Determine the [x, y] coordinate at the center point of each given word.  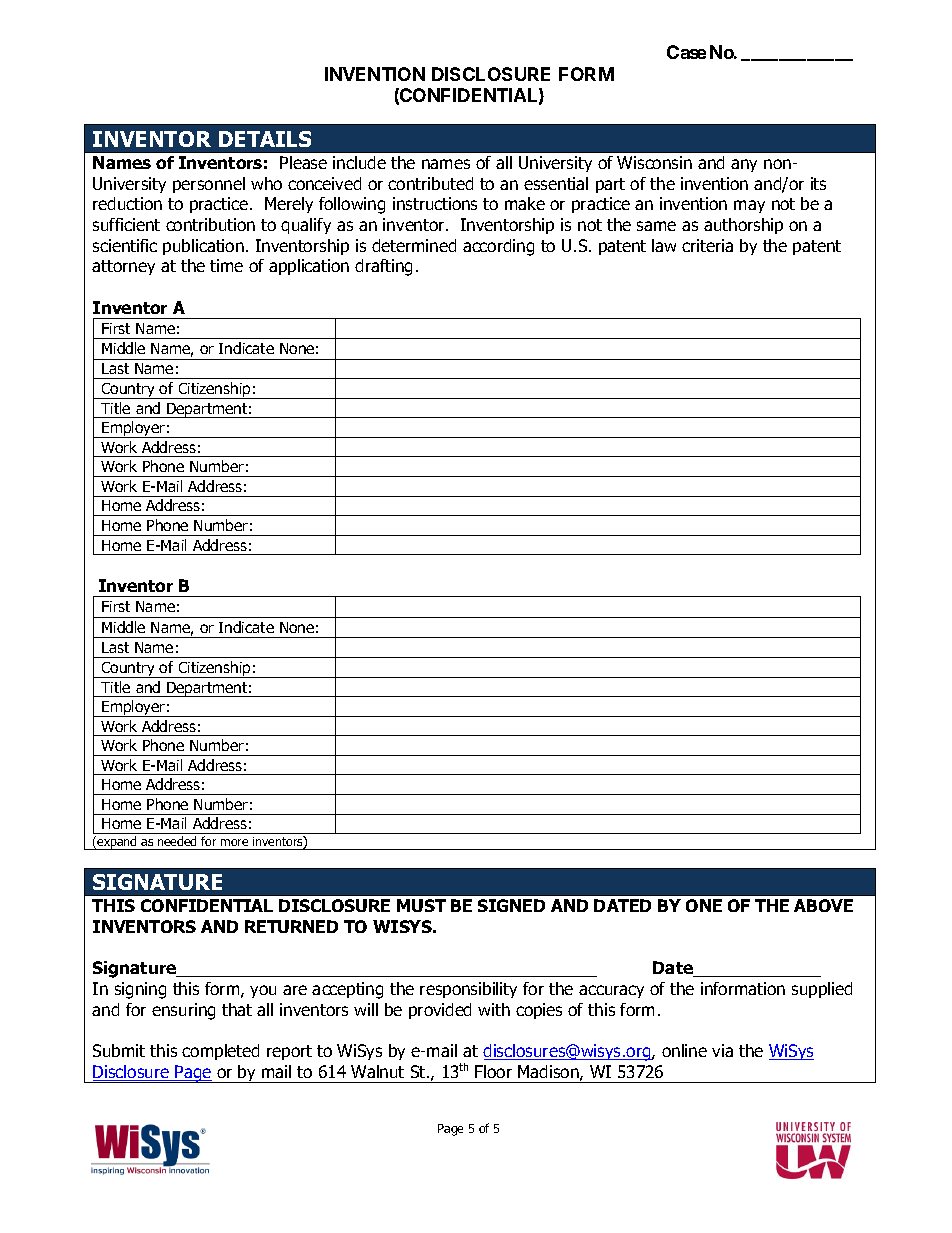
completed [220, 1052]
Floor [493, 1071]
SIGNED [511, 905]
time [226, 265]
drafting [383, 267]
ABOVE [823, 905]
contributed [430, 183]
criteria [707, 245]
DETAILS [265, 139]
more [234, 842]
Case [686, 52]
